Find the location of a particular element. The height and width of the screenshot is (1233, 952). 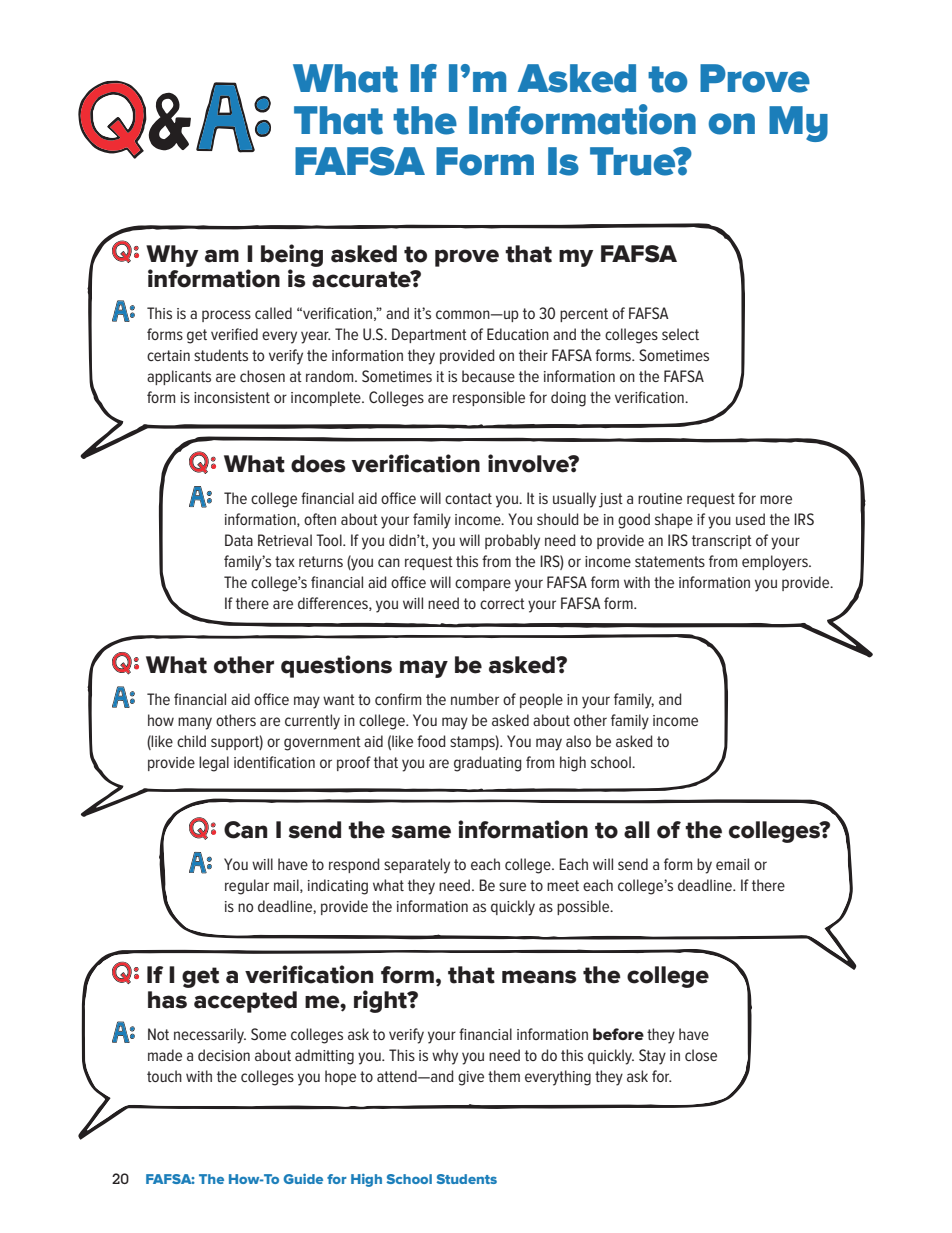

Department is located at coordinates (429, 335).
